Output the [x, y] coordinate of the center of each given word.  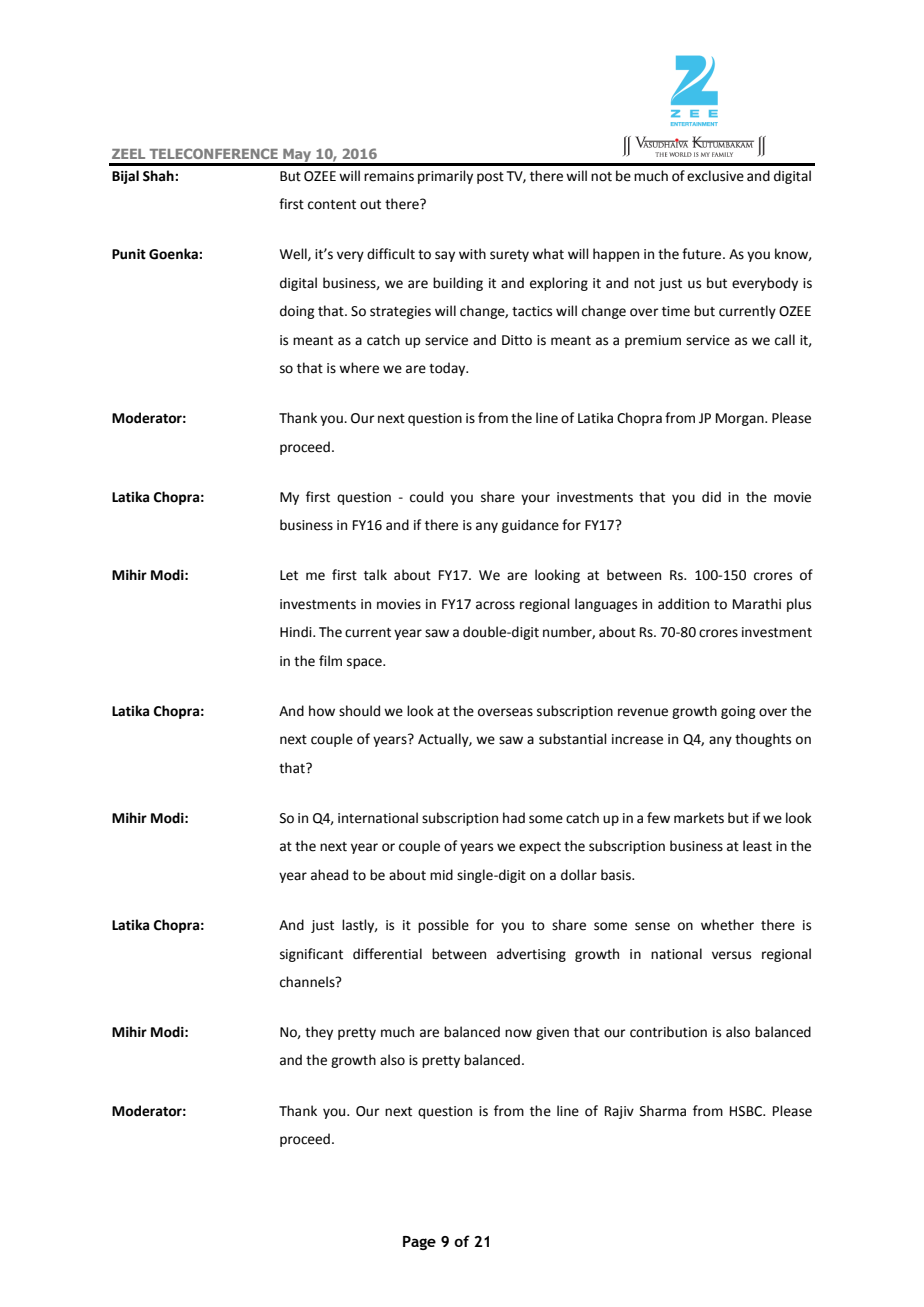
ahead [329, 875]
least [757, 846]
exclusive [715, 176]
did [711, 496]
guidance [530, 526]
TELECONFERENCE [214, 153]
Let [289, 575]
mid [441, 875]
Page [419, 1243]
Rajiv [619, 1112]
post [490, 178]
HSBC [747, 1111]
